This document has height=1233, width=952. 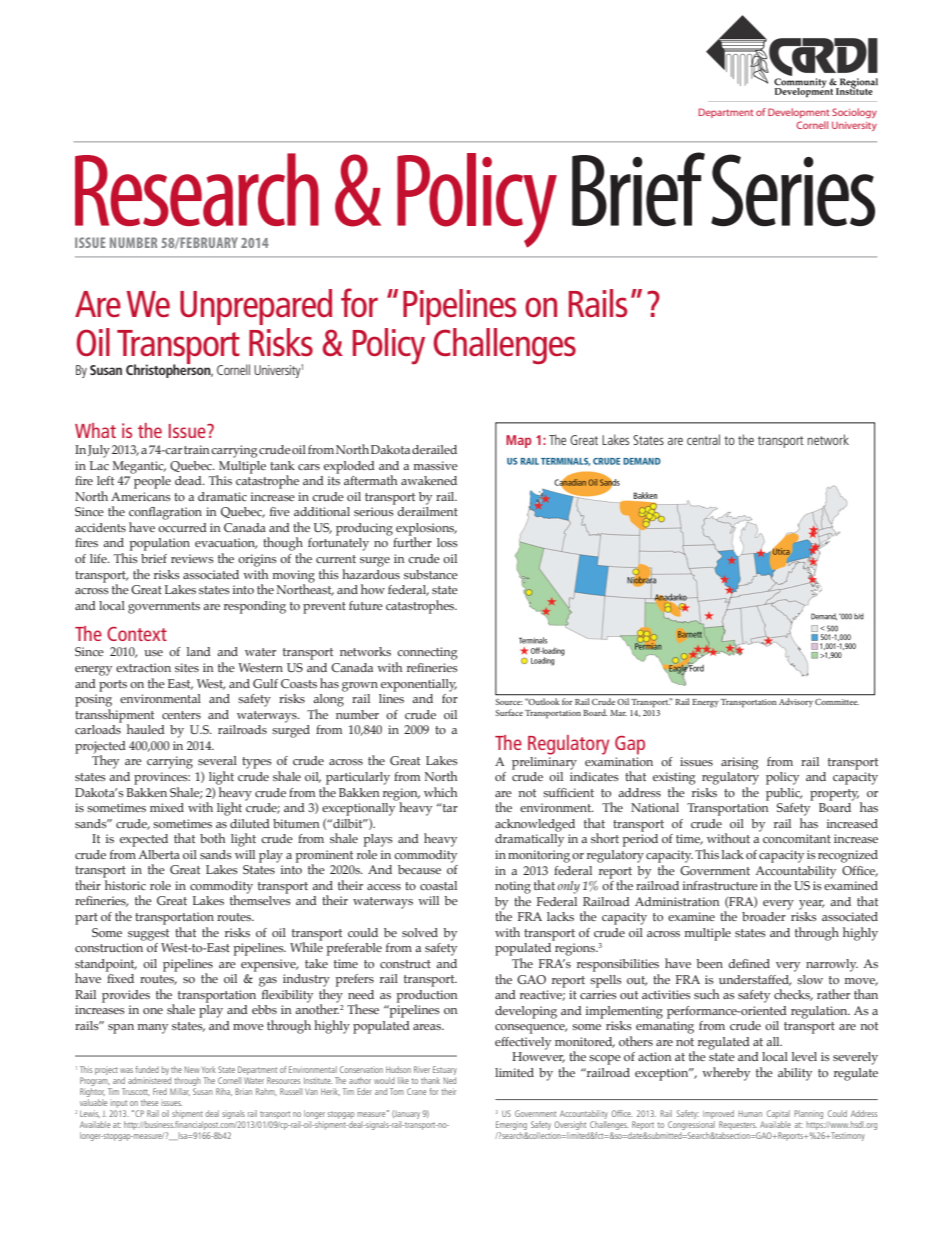 I want to click on Series, so click(x=793, y=190).
